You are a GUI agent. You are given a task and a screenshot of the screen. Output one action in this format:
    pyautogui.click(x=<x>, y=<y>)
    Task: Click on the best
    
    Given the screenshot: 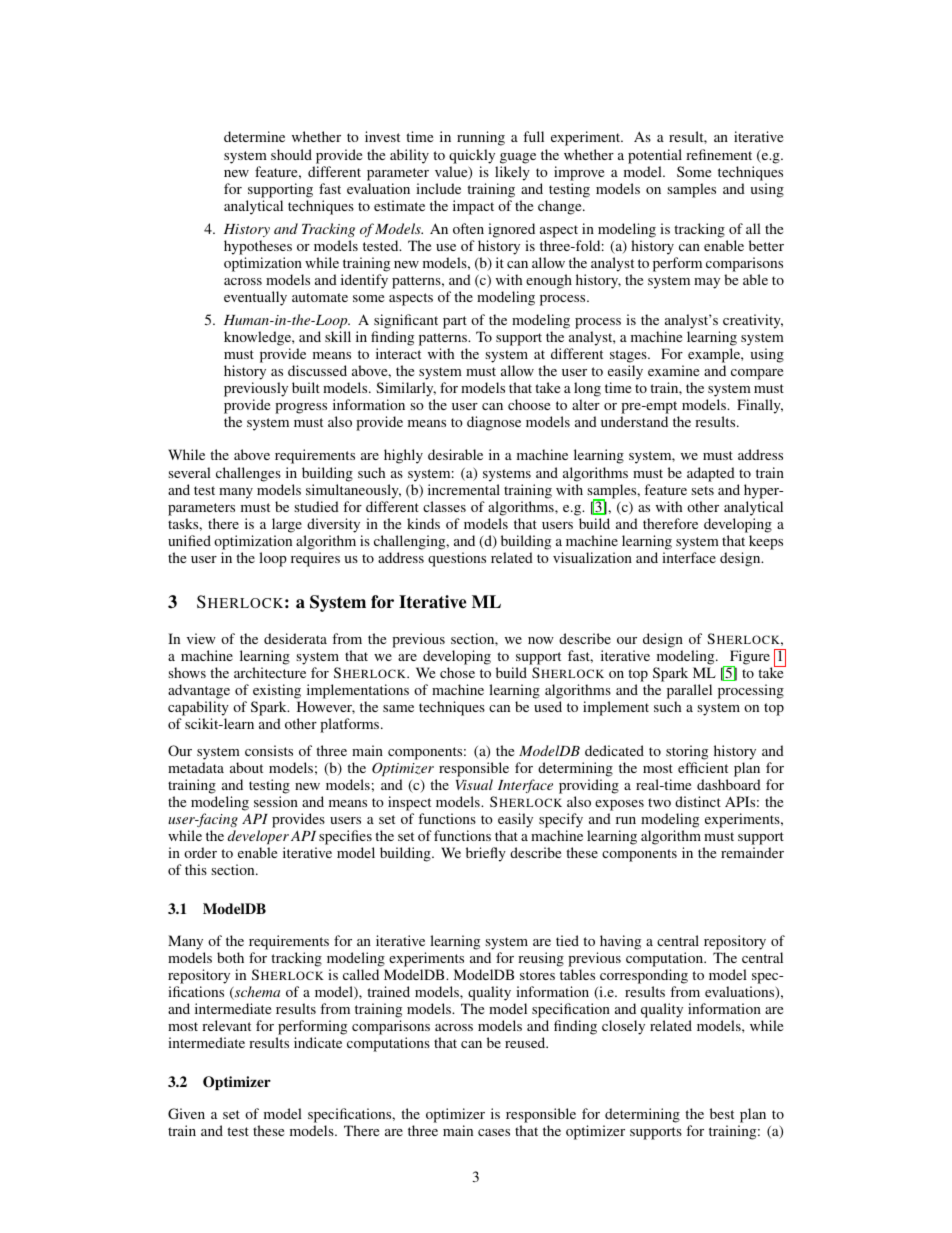 What is the action you would take?
    pyautogui.click(x=722, y=1113)
